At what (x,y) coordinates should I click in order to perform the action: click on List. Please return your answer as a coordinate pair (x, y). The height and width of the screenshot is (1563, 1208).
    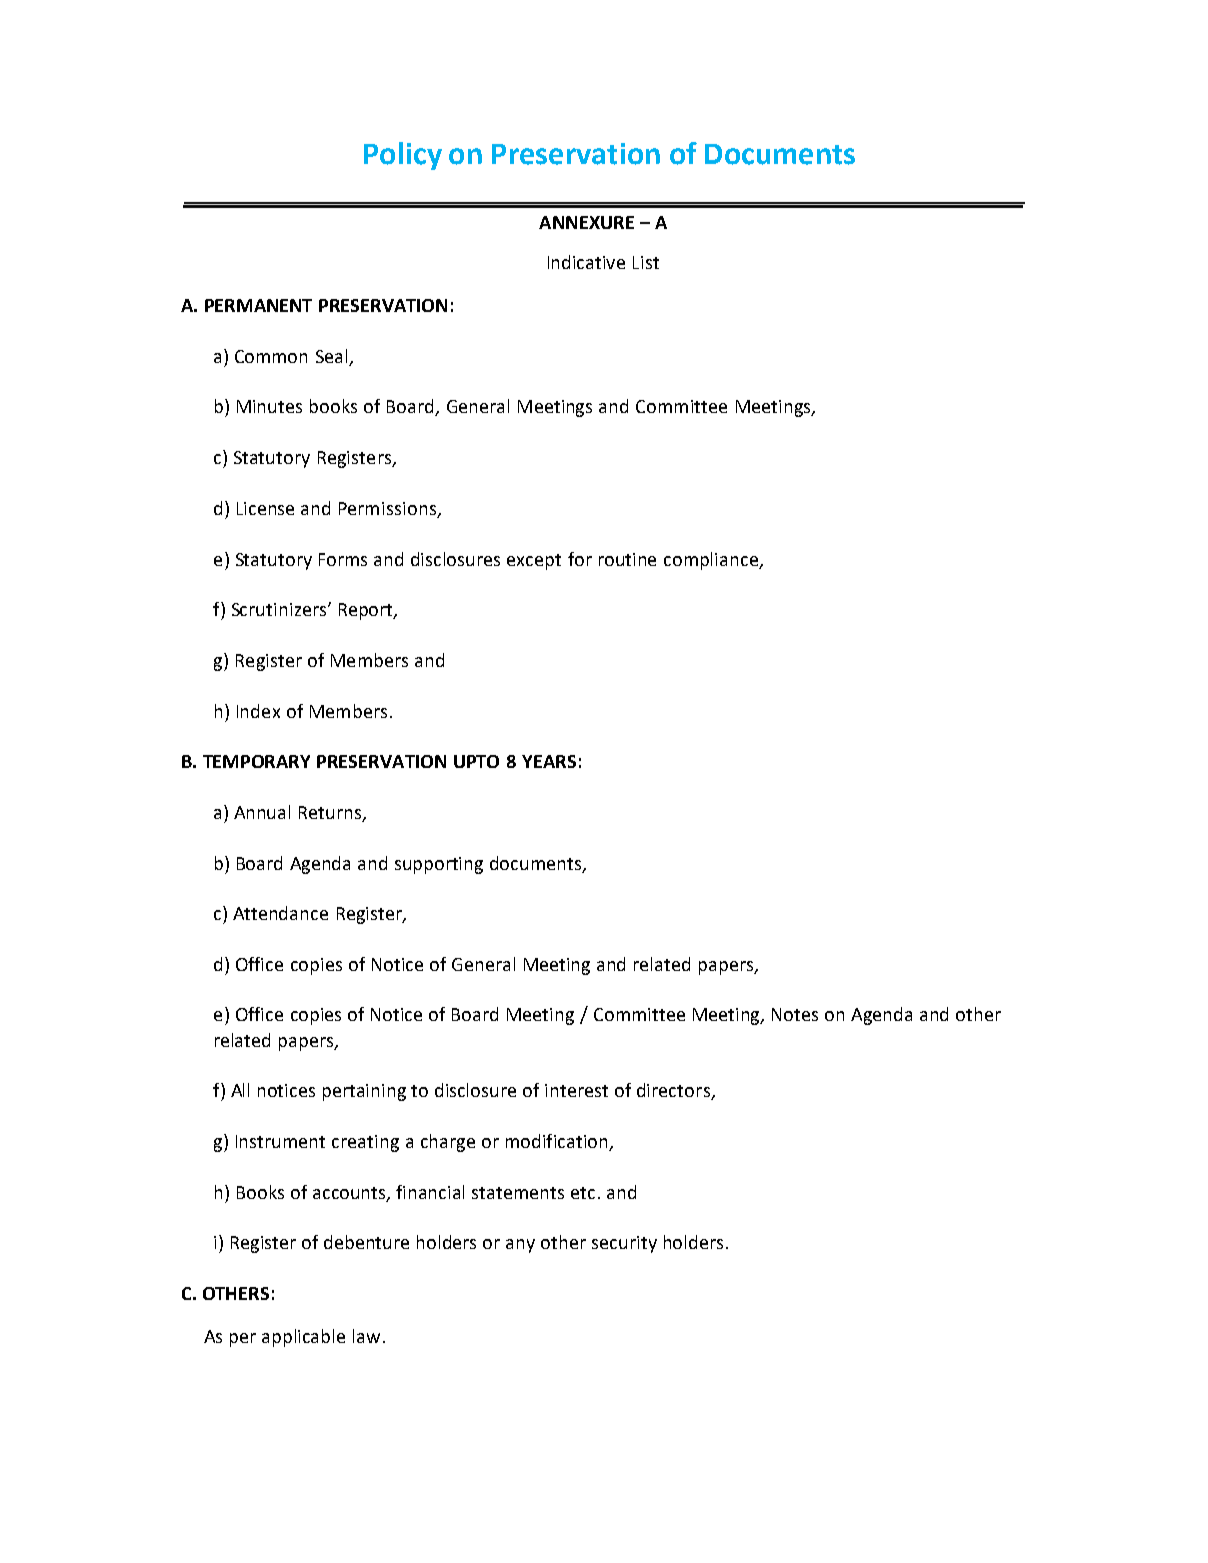
    Looking at the image, I should click on (646, 262).
